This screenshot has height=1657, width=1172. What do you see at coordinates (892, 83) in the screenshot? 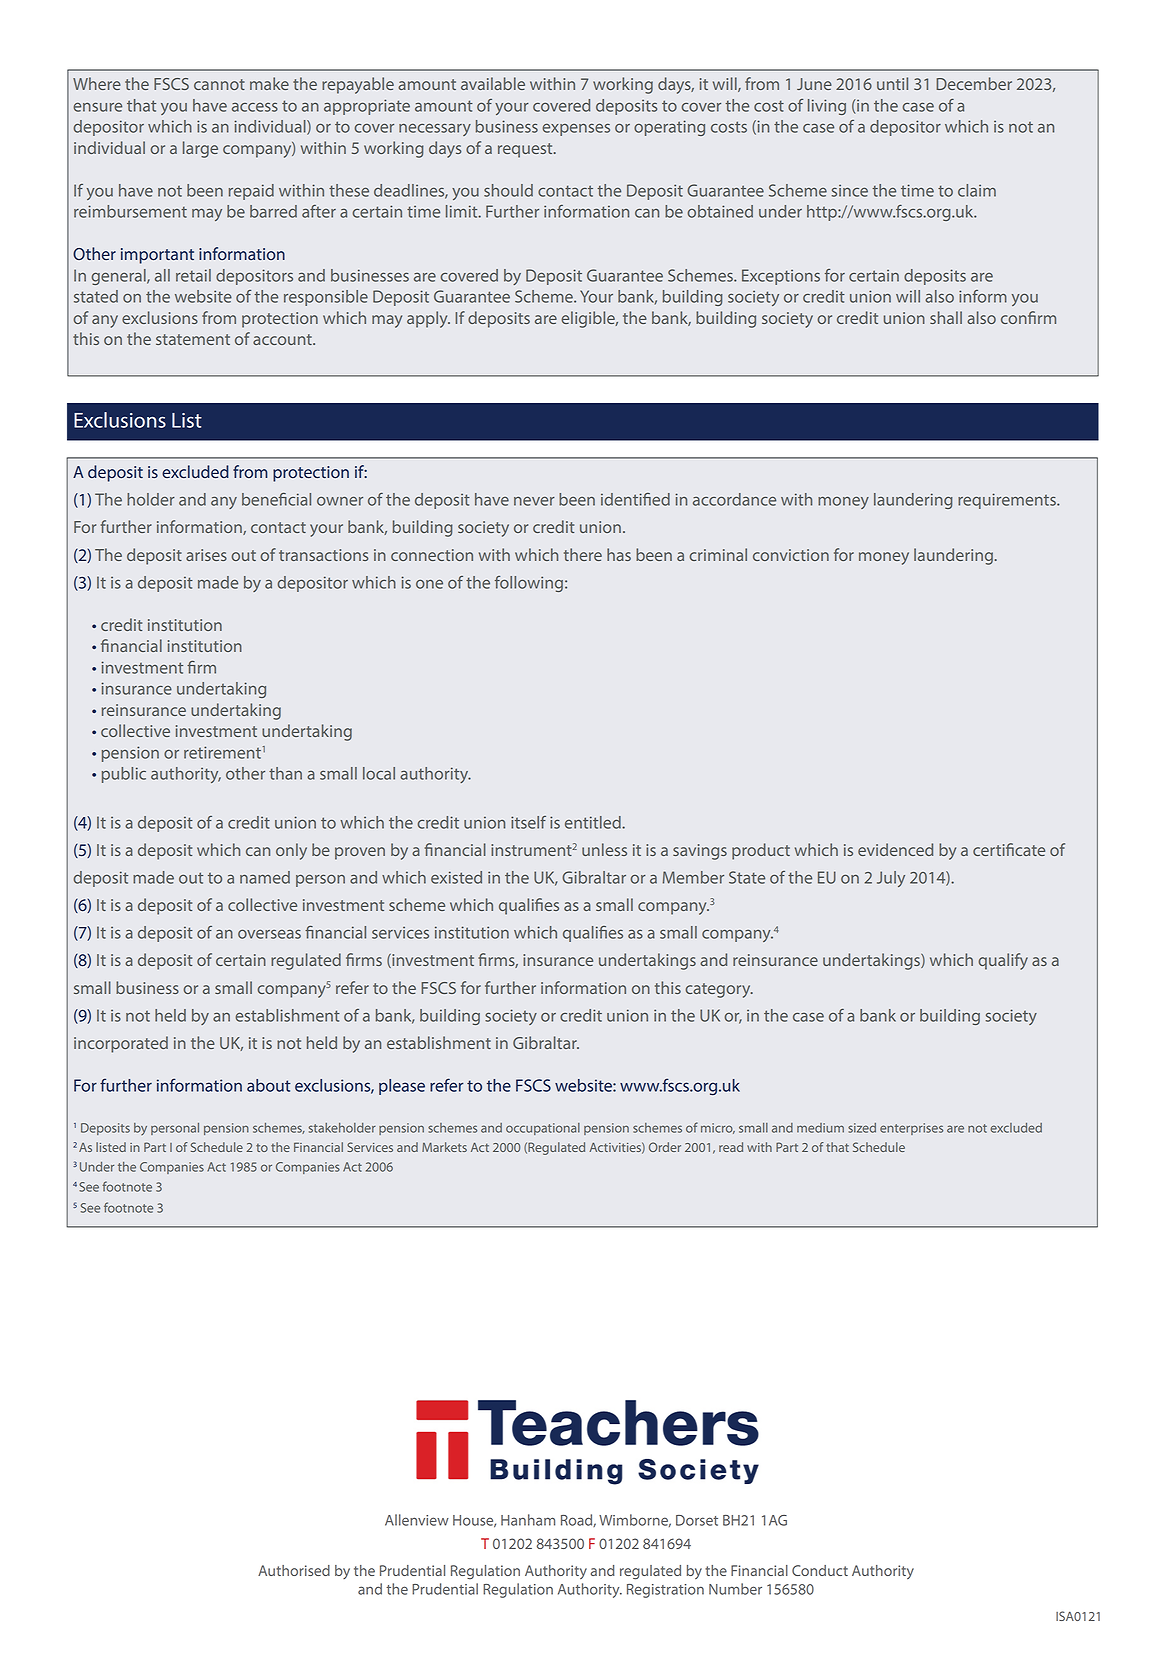
I see `until` at bounding box center [892, 83].
